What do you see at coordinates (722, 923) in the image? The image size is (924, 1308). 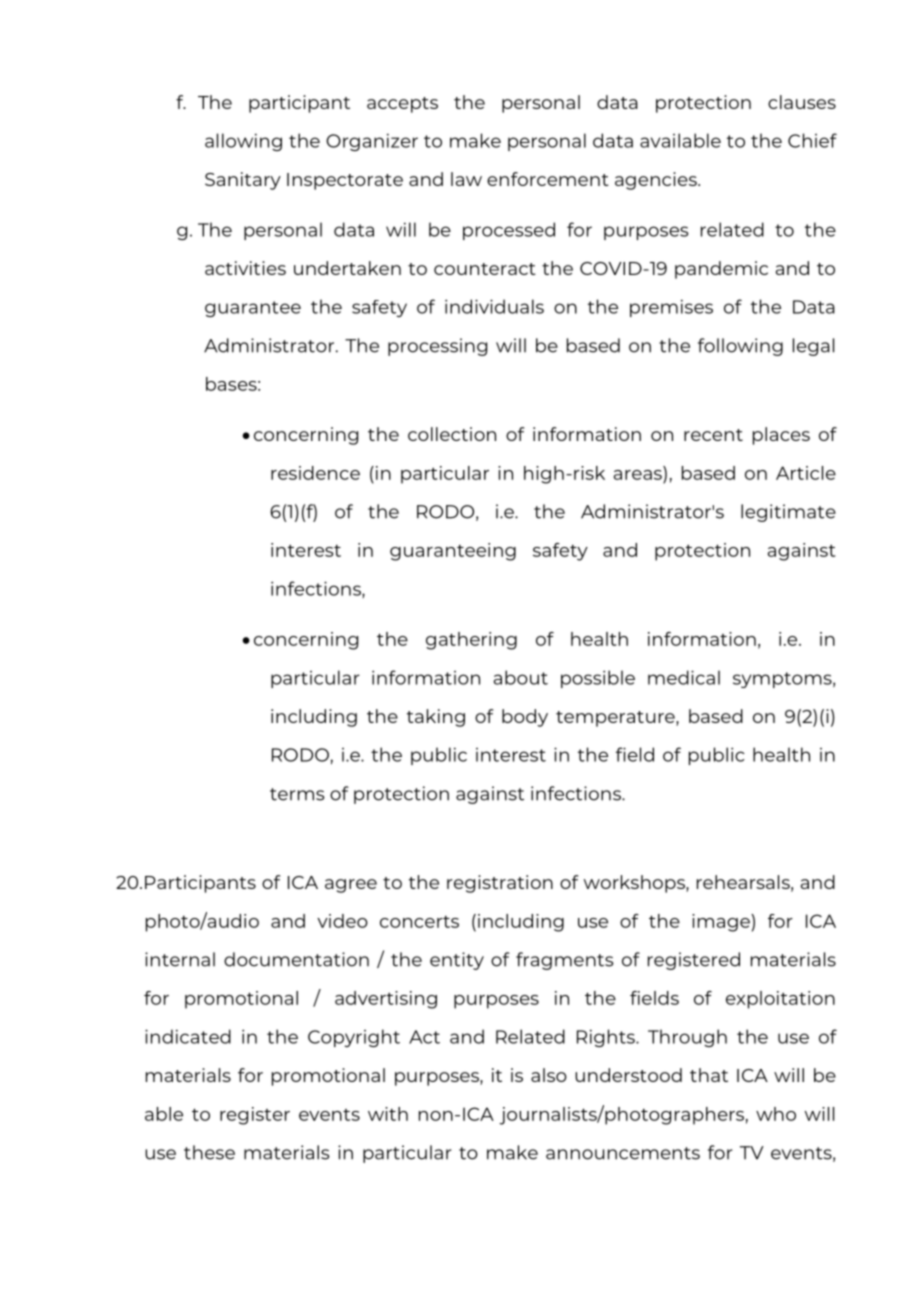 I see `image` at bounding box center [722, 923].
